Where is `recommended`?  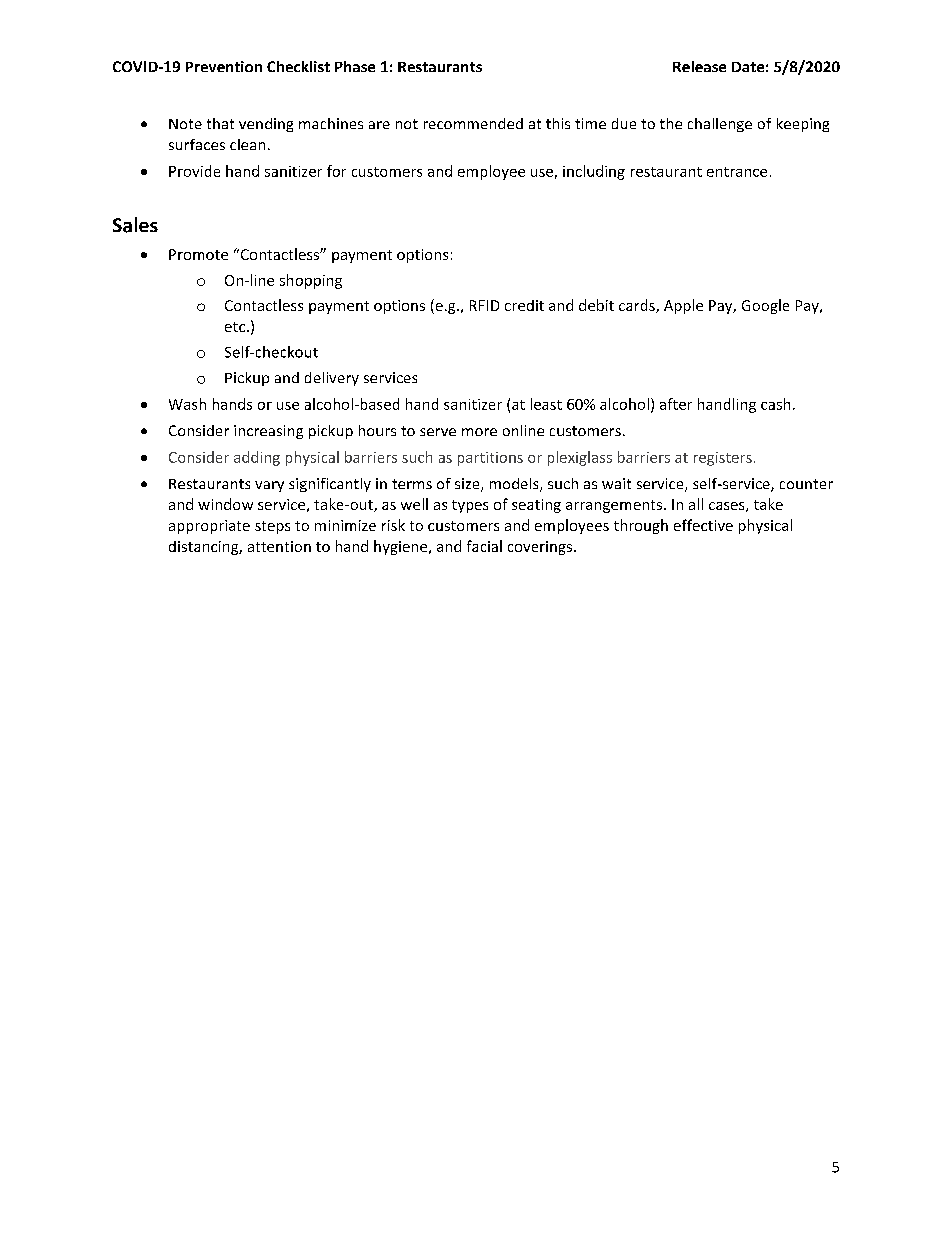 recommended is located at coordinates (473, 123).
